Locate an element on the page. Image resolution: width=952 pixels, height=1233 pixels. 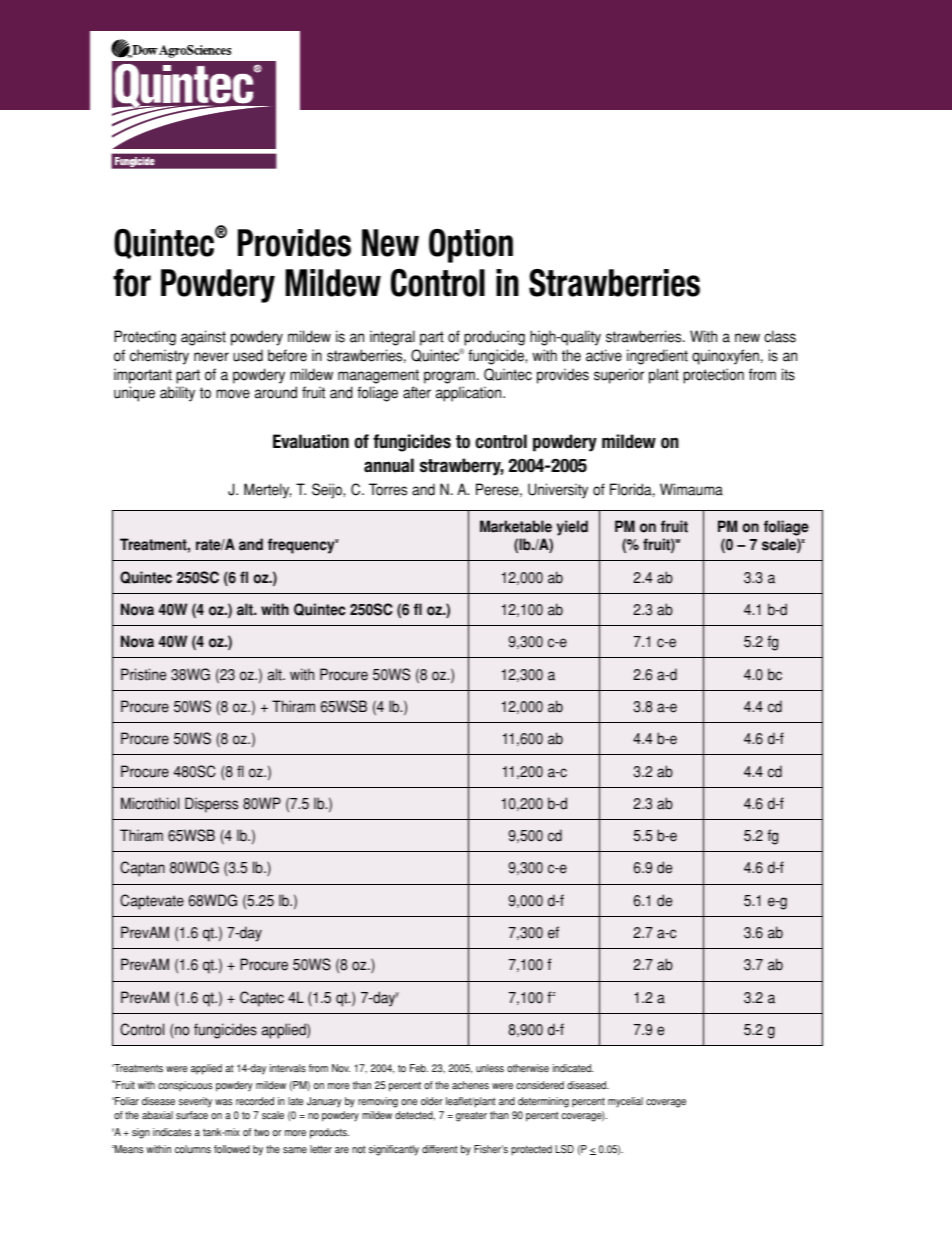
yield is located at coordinates (572, 528).
